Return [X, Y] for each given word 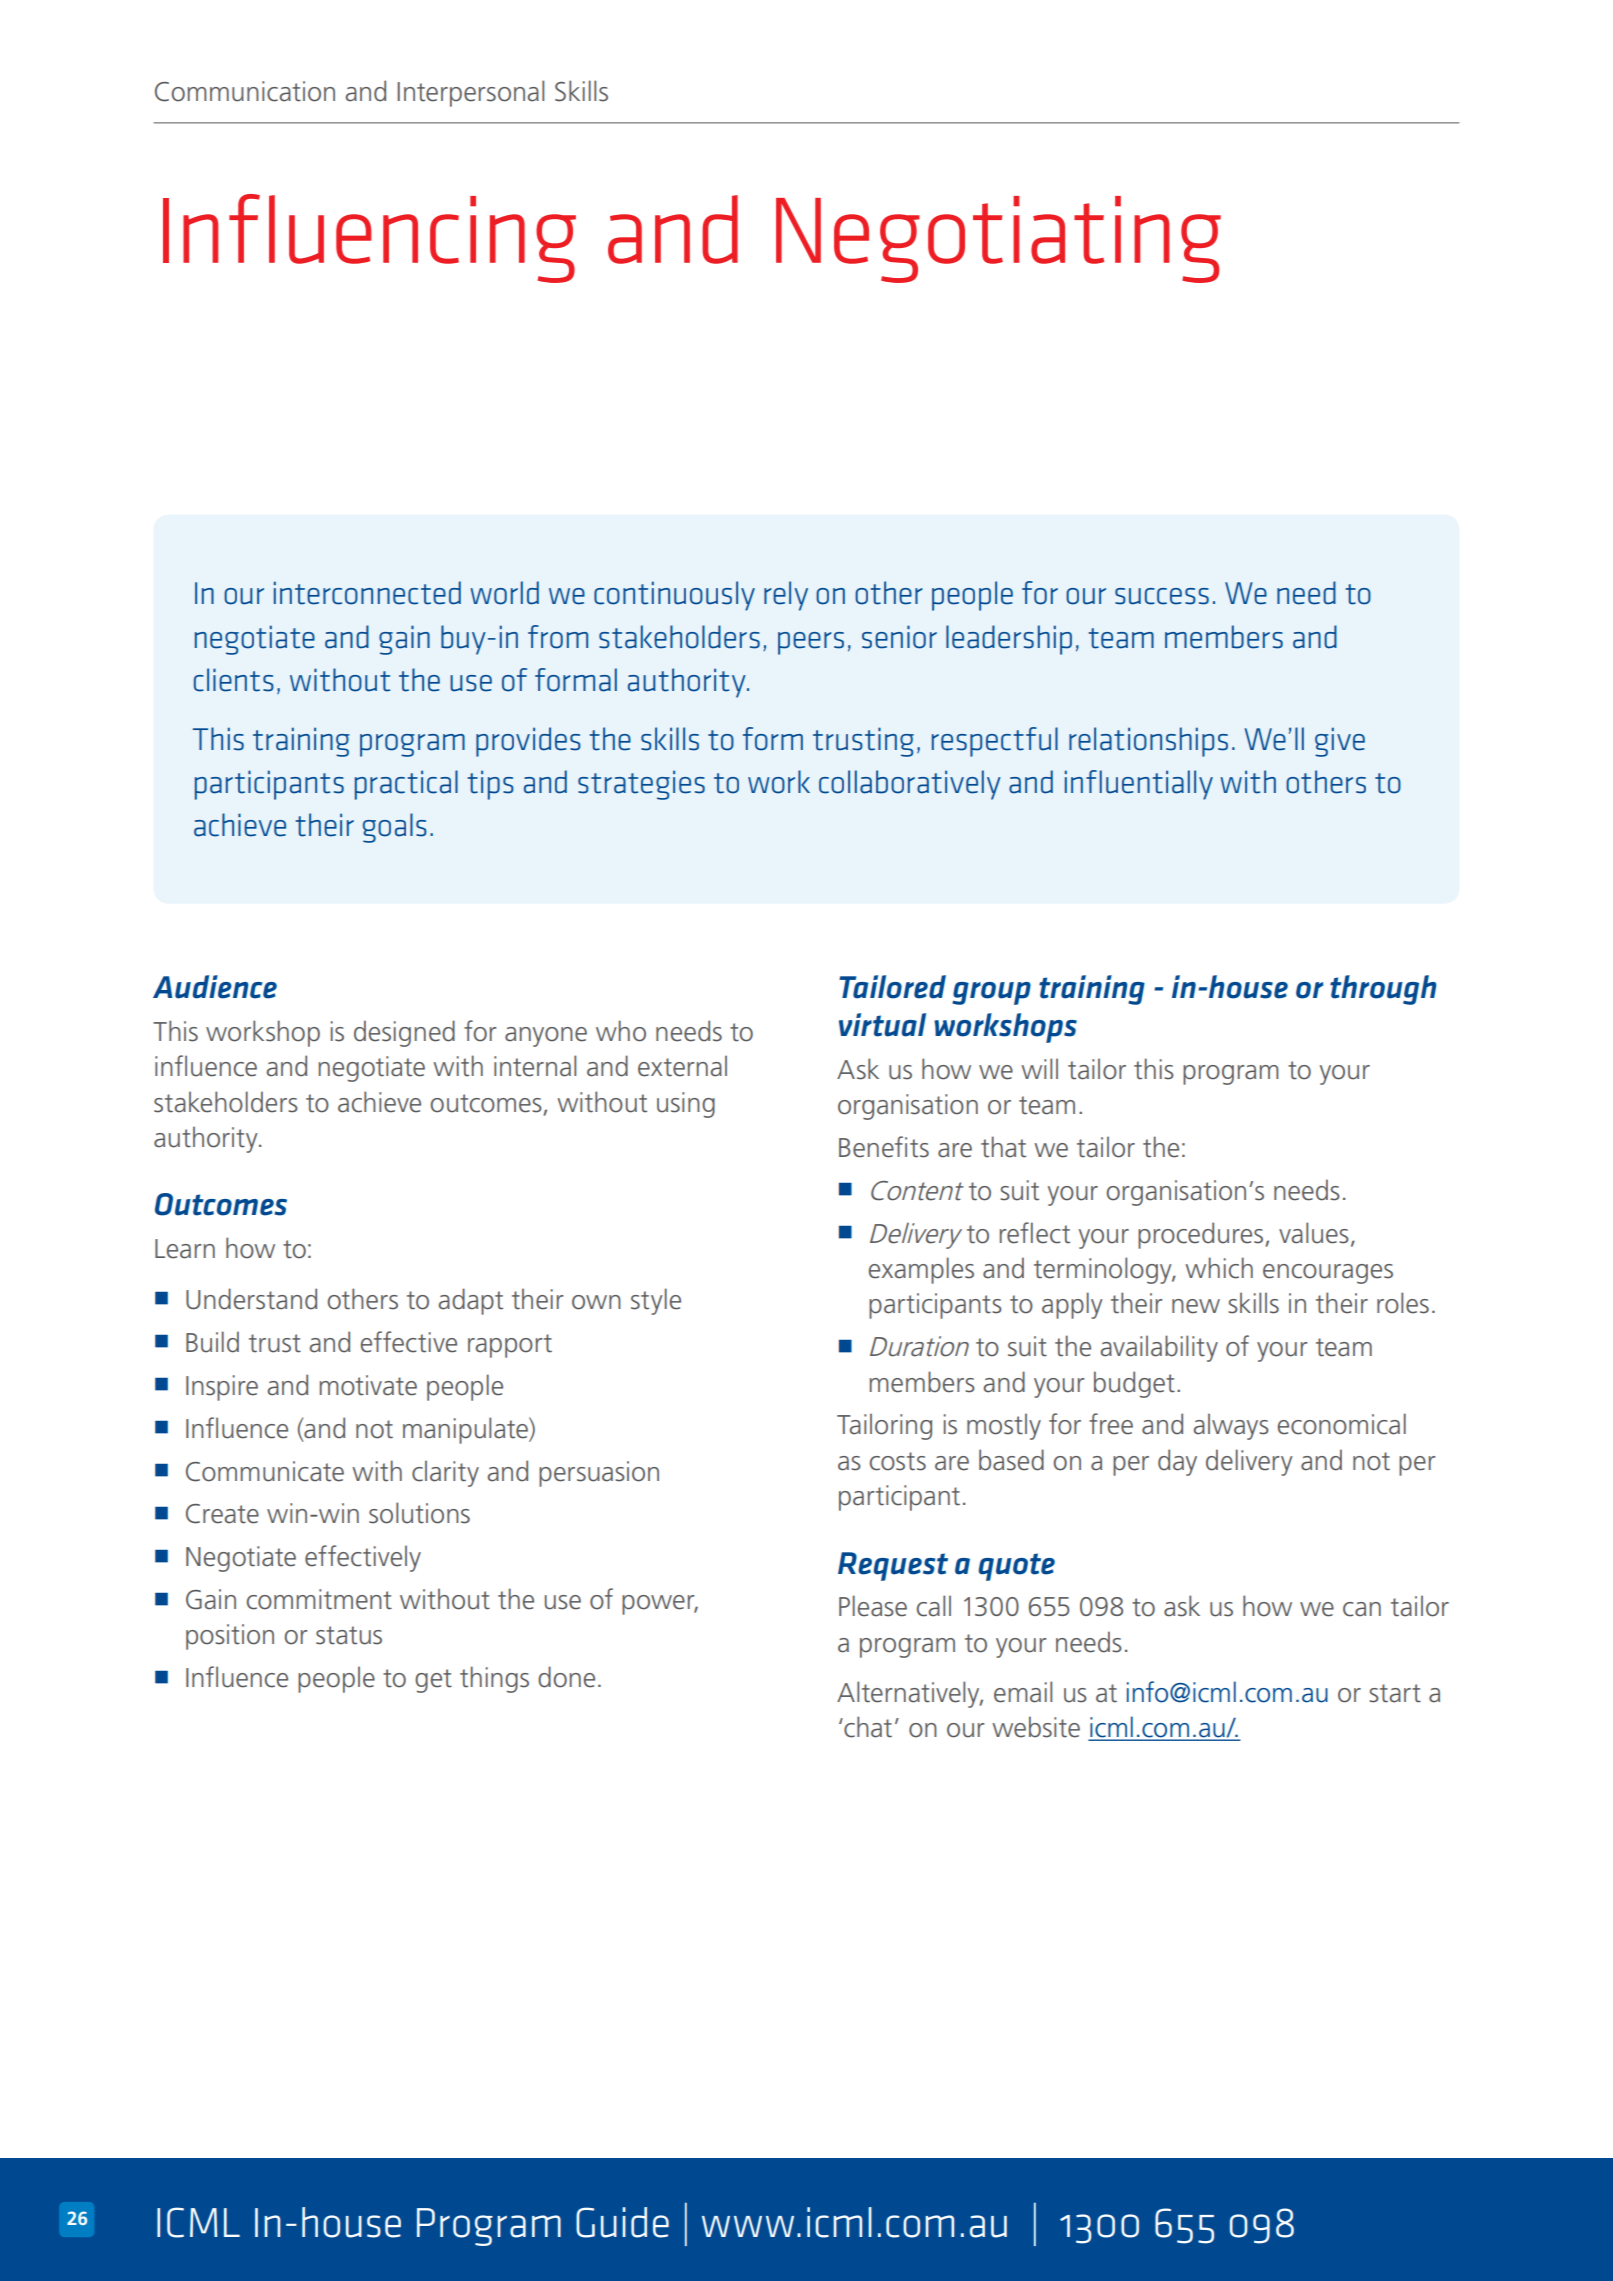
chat [867, 1727]
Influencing [369, 238]
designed [404, 1033]
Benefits [884, 1147]
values [1314, 1233]
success [1162, 596]
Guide [622, 2222]
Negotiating [998, 239]
